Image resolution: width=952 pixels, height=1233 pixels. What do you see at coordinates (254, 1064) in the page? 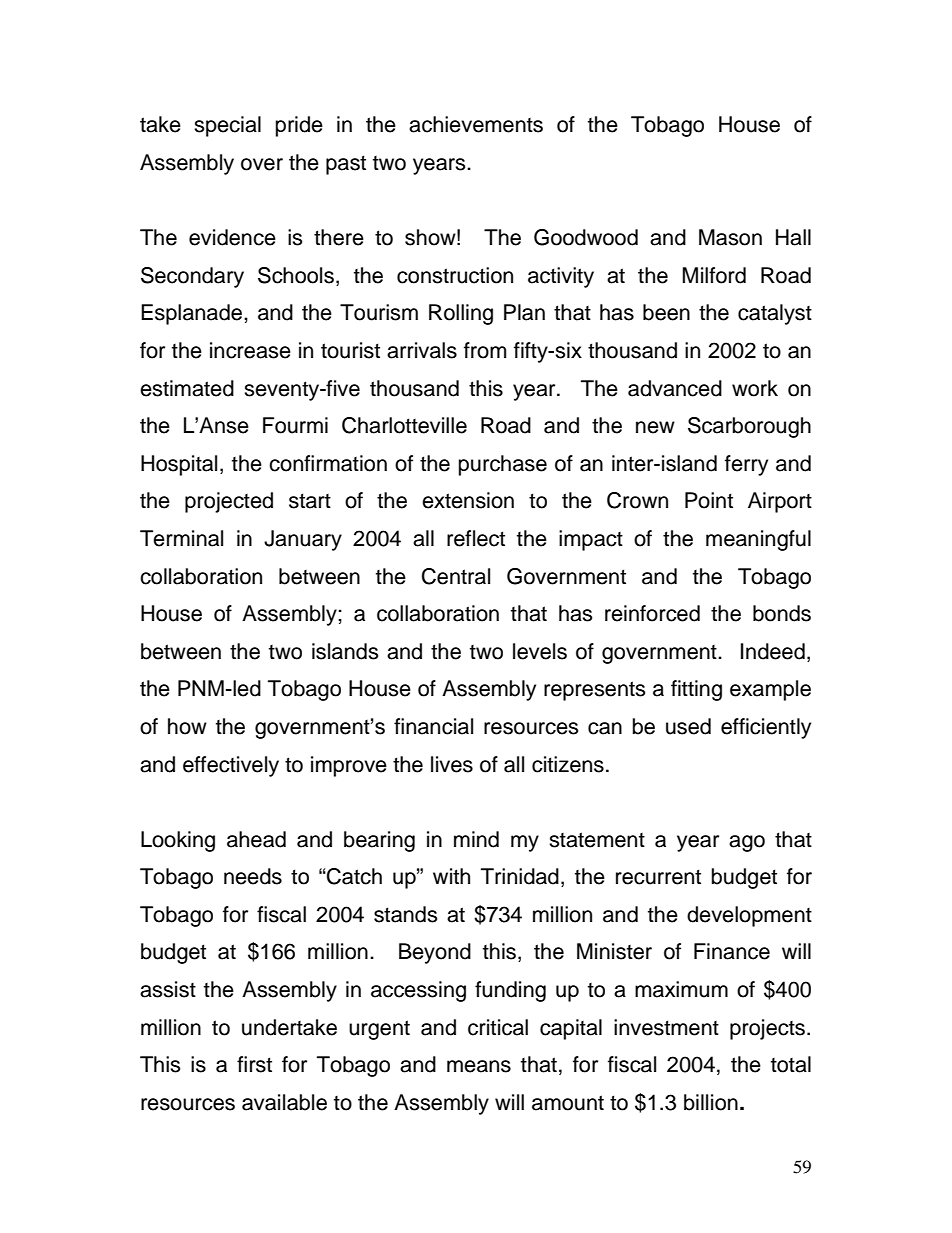
I see `first` at bounding box center [254, 1064].
